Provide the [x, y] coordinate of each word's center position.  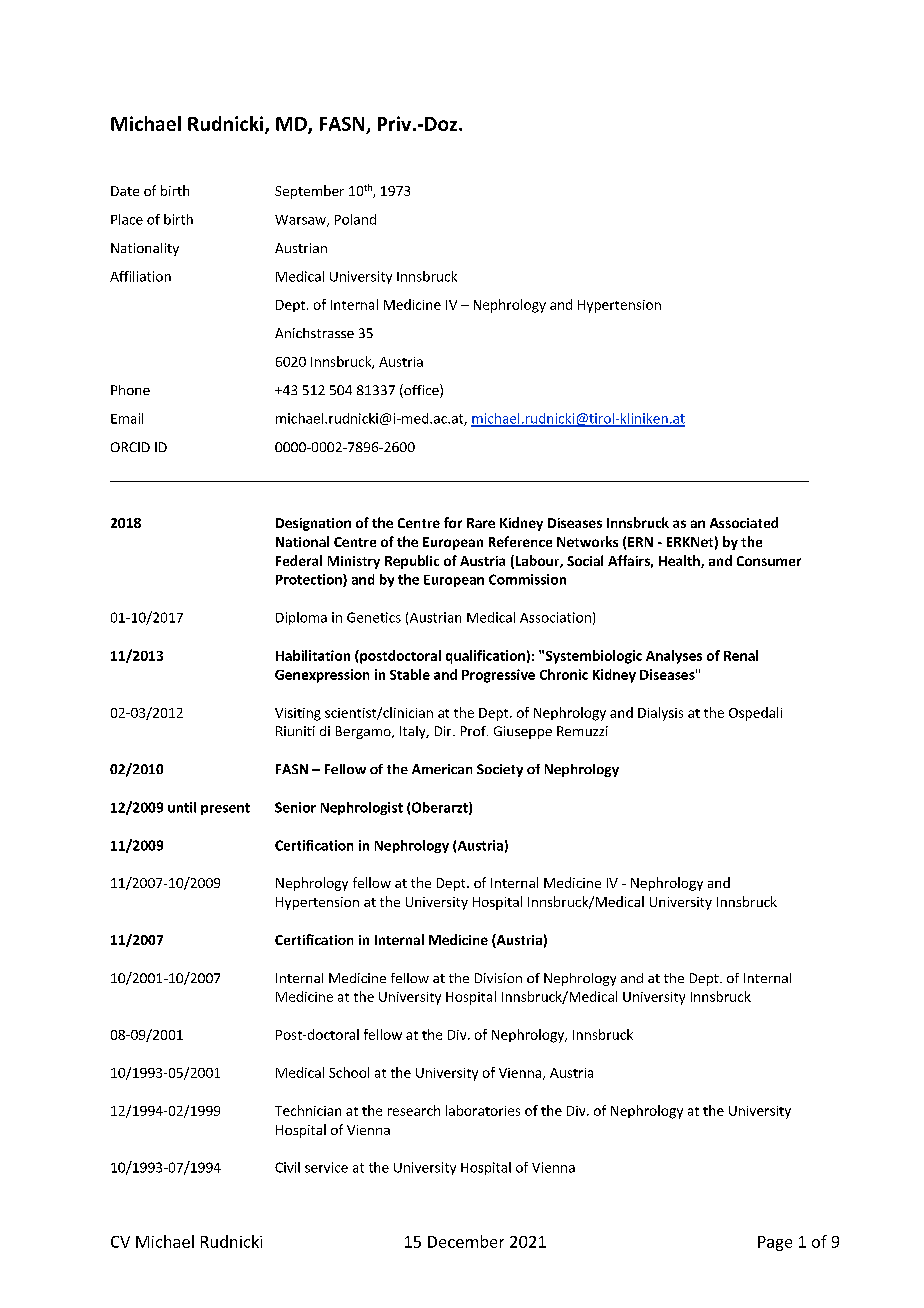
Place [127, 219]
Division [498, 978]
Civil [287, 1167]
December [466, 1241]
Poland [355, 219]
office [421, 391]
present [225, 809]
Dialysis [660, 714]
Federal [299, 560]
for [453, 522]
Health [680, 561]
